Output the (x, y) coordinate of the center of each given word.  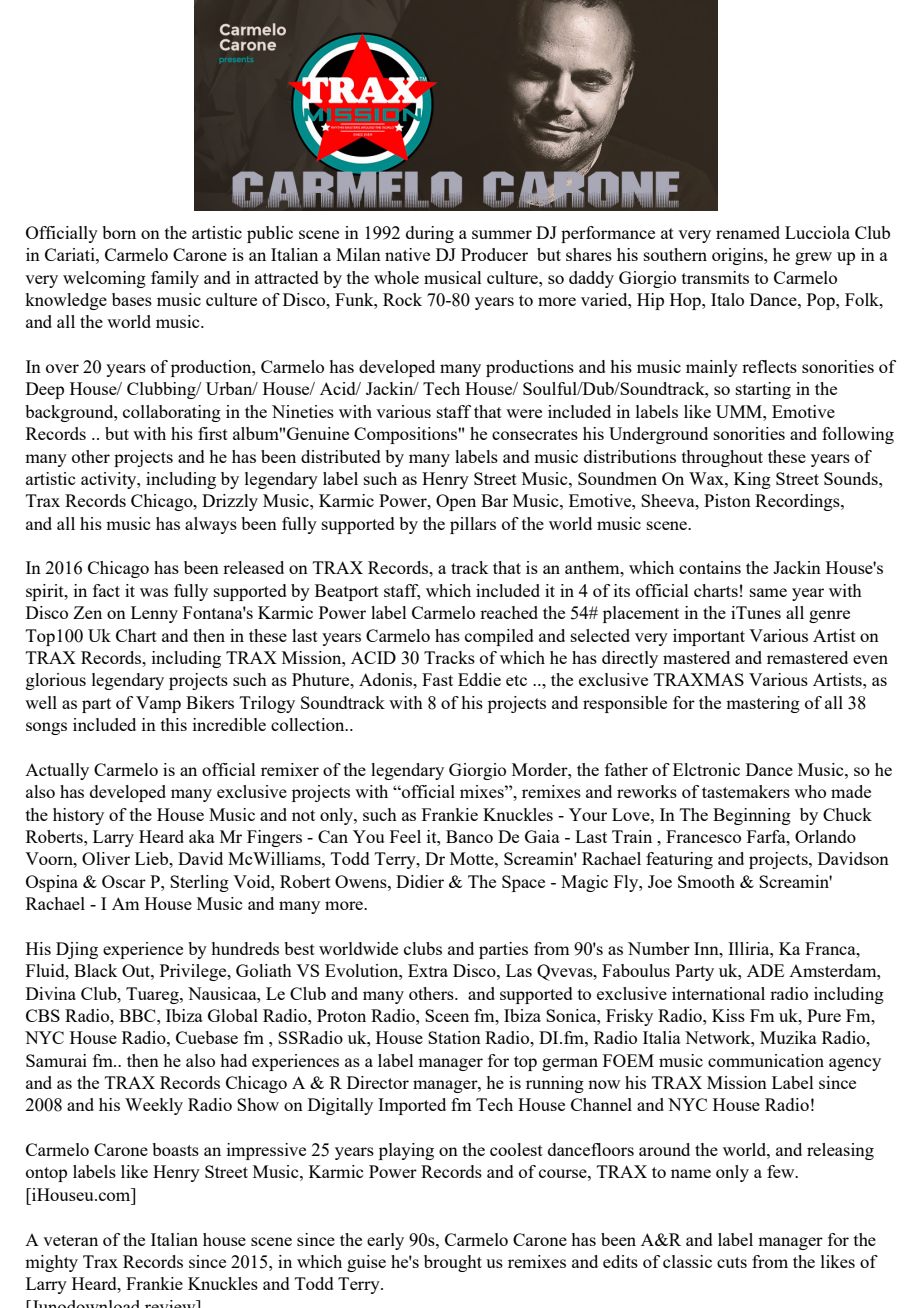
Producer (494, 254)
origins (738, 256)
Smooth (706, 881)
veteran (70, 1240)
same (768, 592)
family (175, 279)
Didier (420, 881)
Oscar (124, 881)
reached (509, 612)
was (154, 592)
